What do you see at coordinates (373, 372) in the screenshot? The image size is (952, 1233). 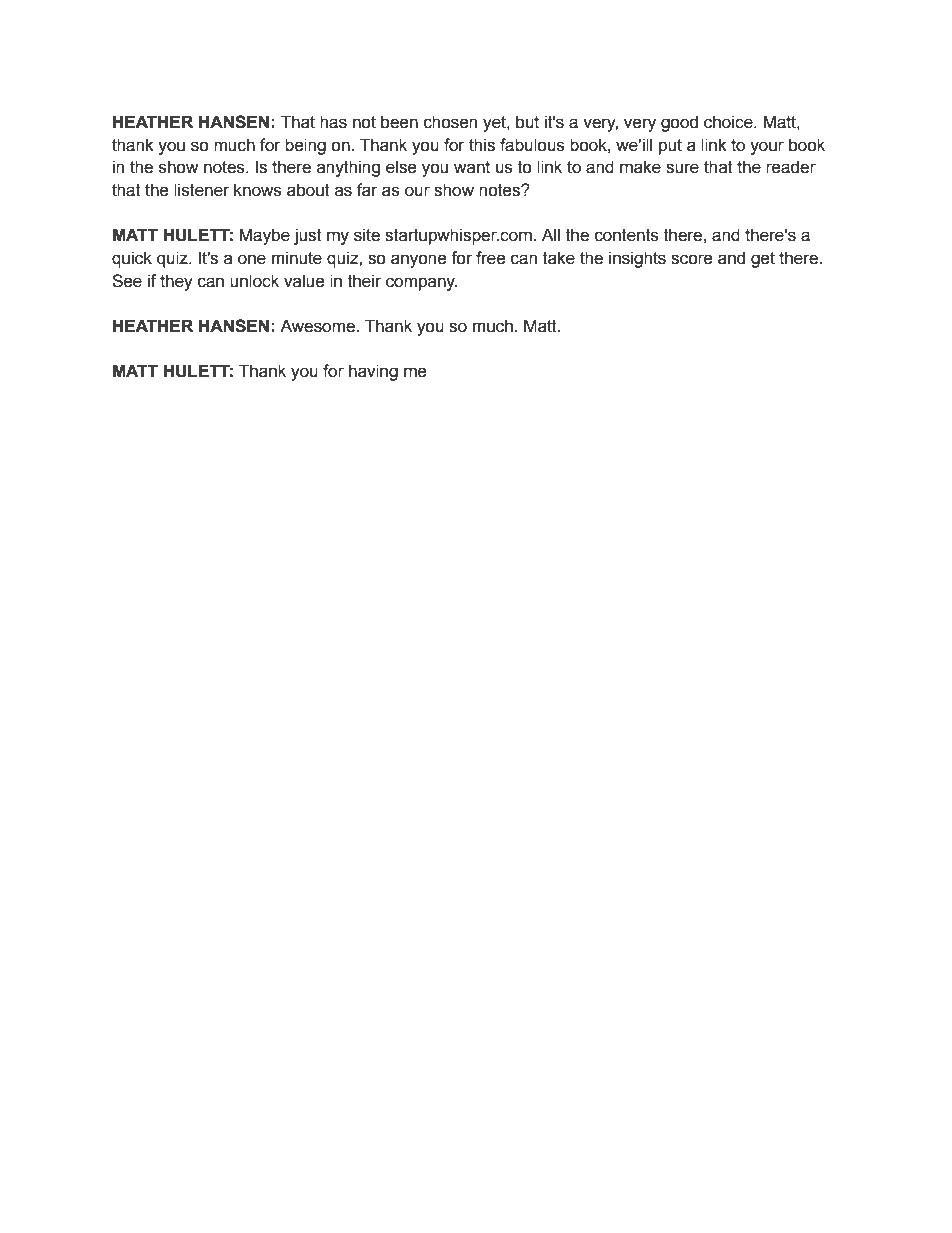 I see `having` at bounding box center [373, 372].
